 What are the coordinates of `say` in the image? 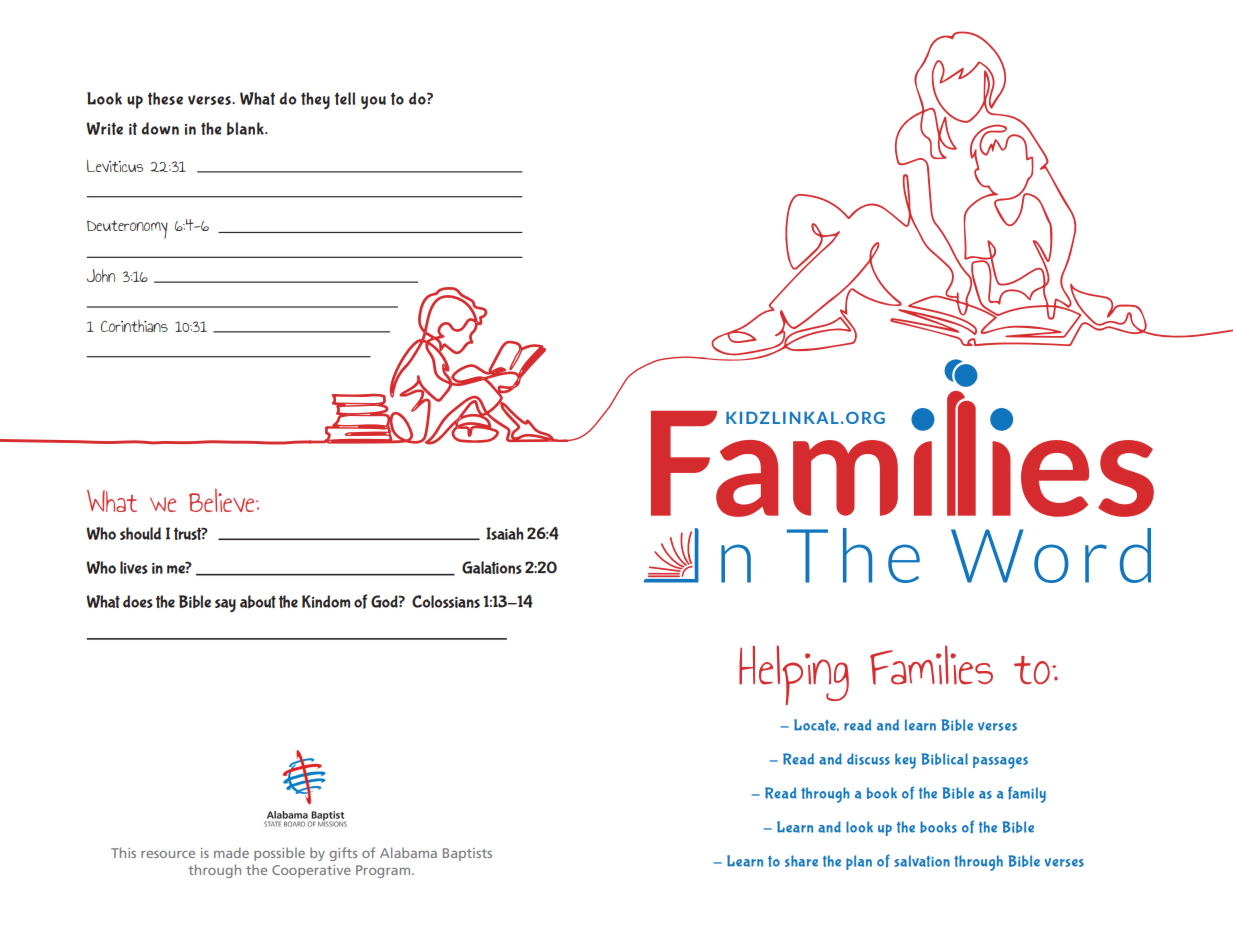 It's located at (225, 605).
